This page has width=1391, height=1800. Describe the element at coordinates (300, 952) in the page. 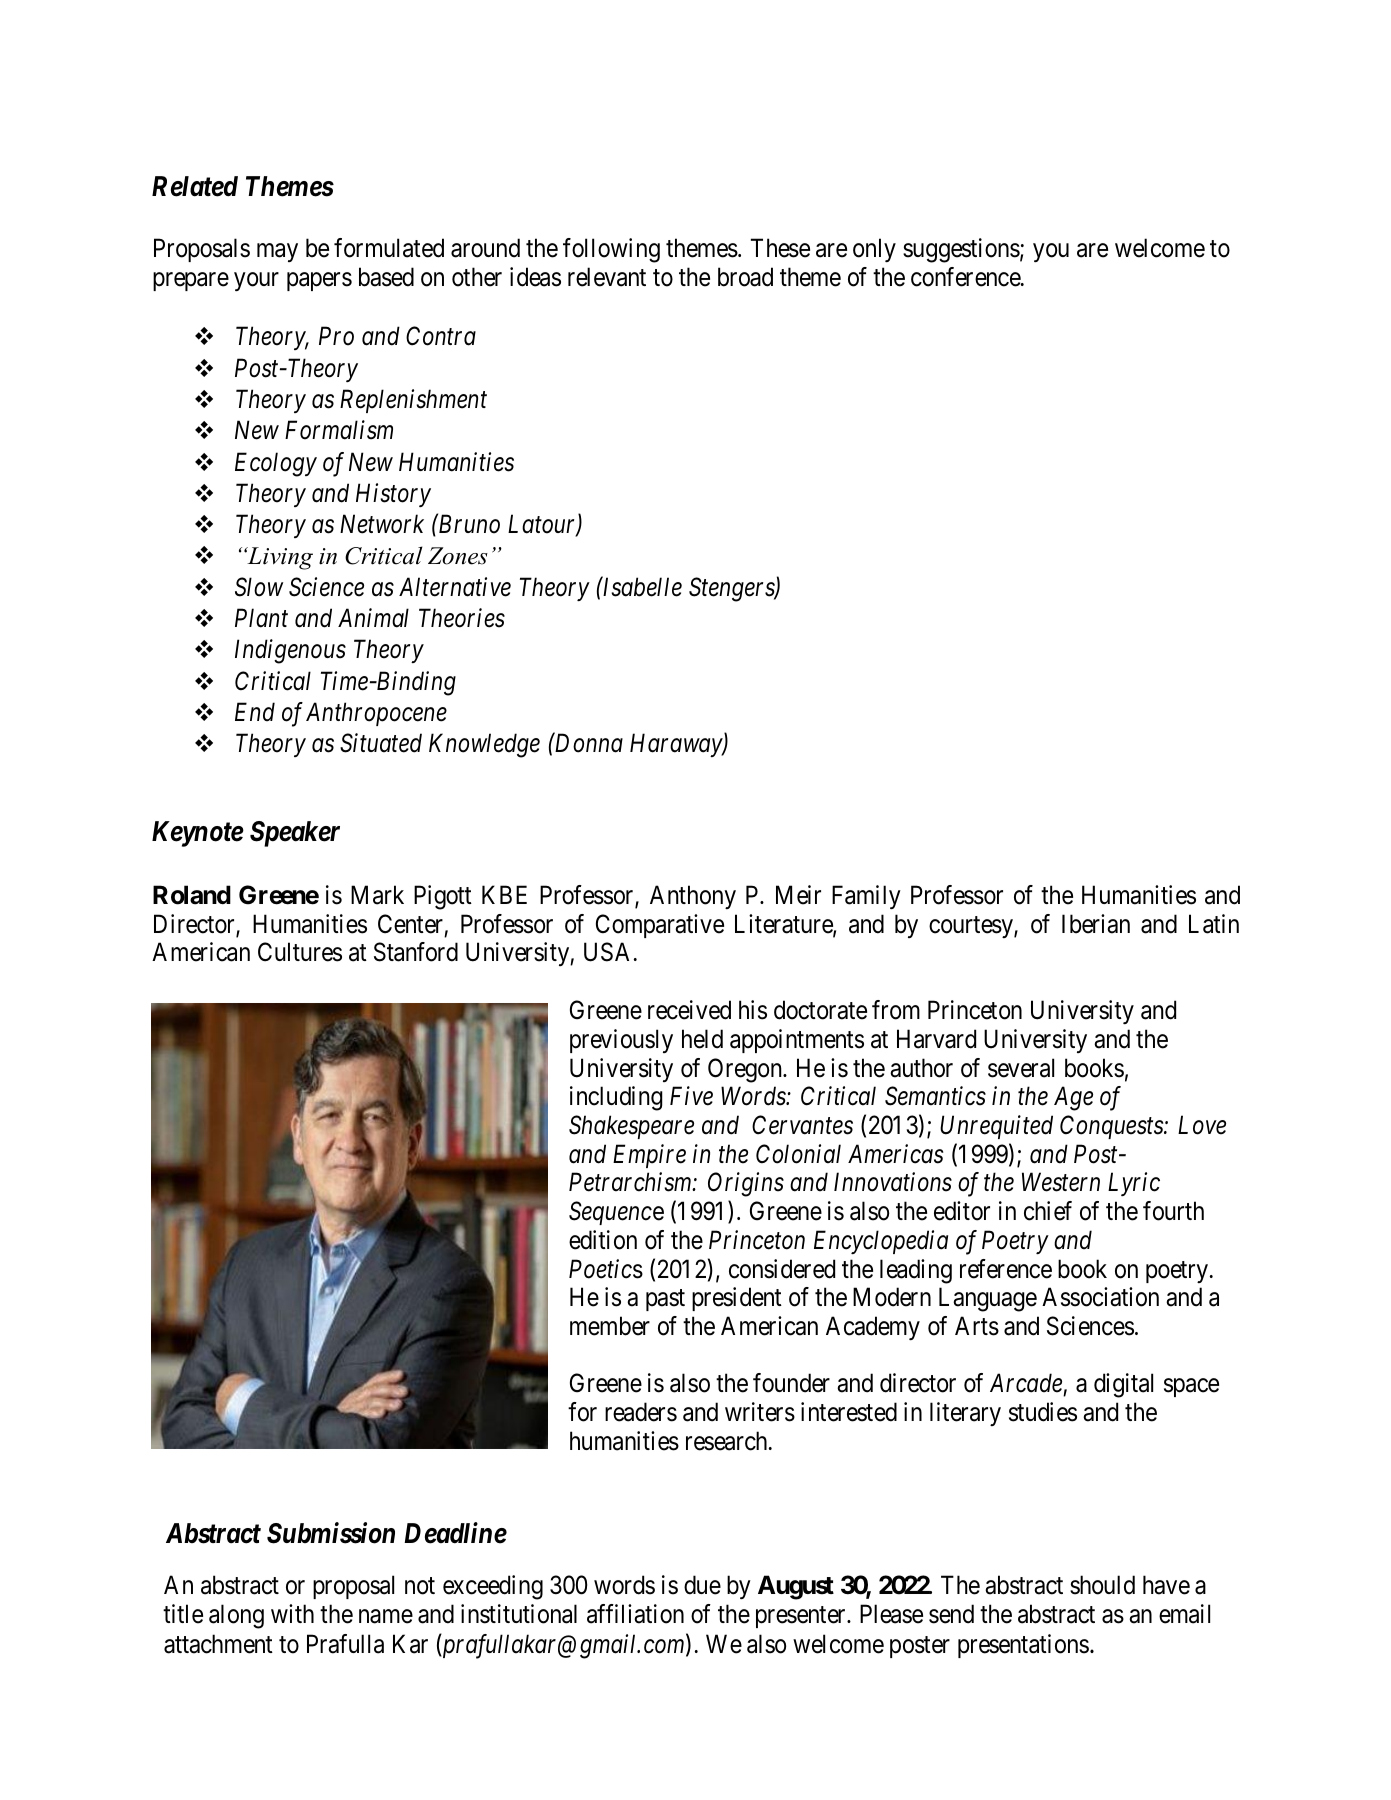

I see `Cultures` at that location.
